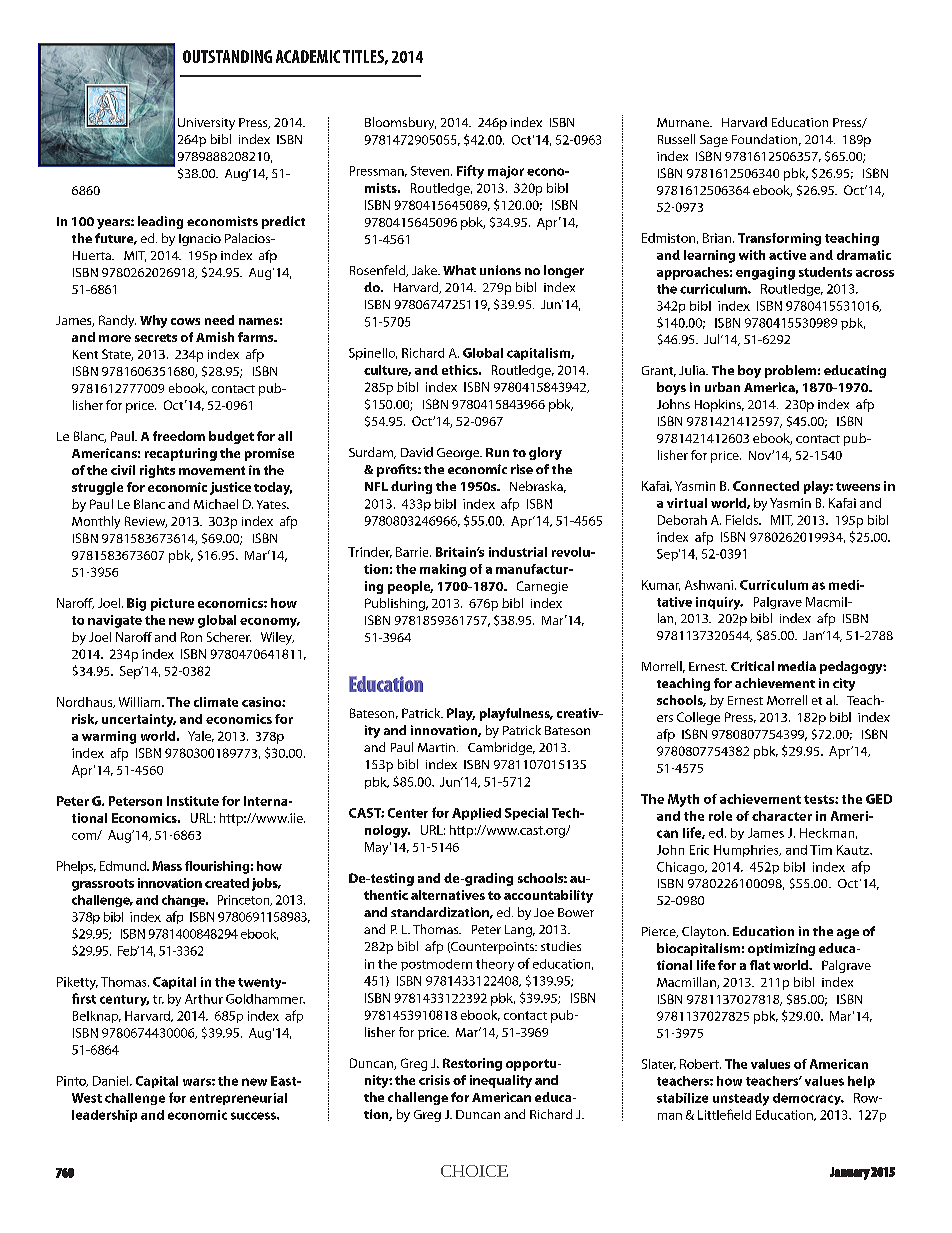 This screenshot has height=1233, width=952. What do you see at coordinates (781, 949) in the screenshot?
I see `optimizing` at bounding box center [781, 949].
